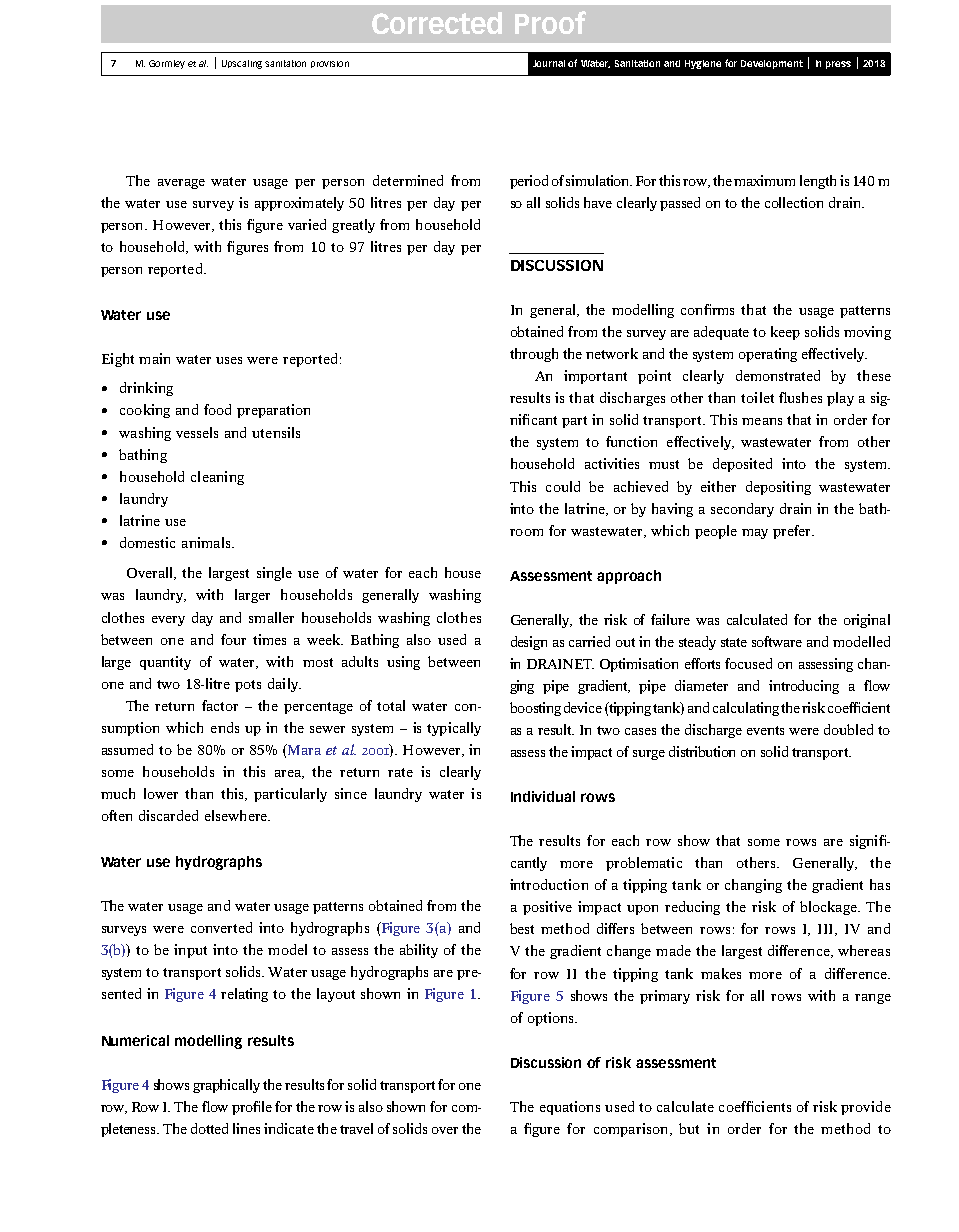  Describe the element at coordinates (242, 64) in the page. I see `Upscaling` at that location.
